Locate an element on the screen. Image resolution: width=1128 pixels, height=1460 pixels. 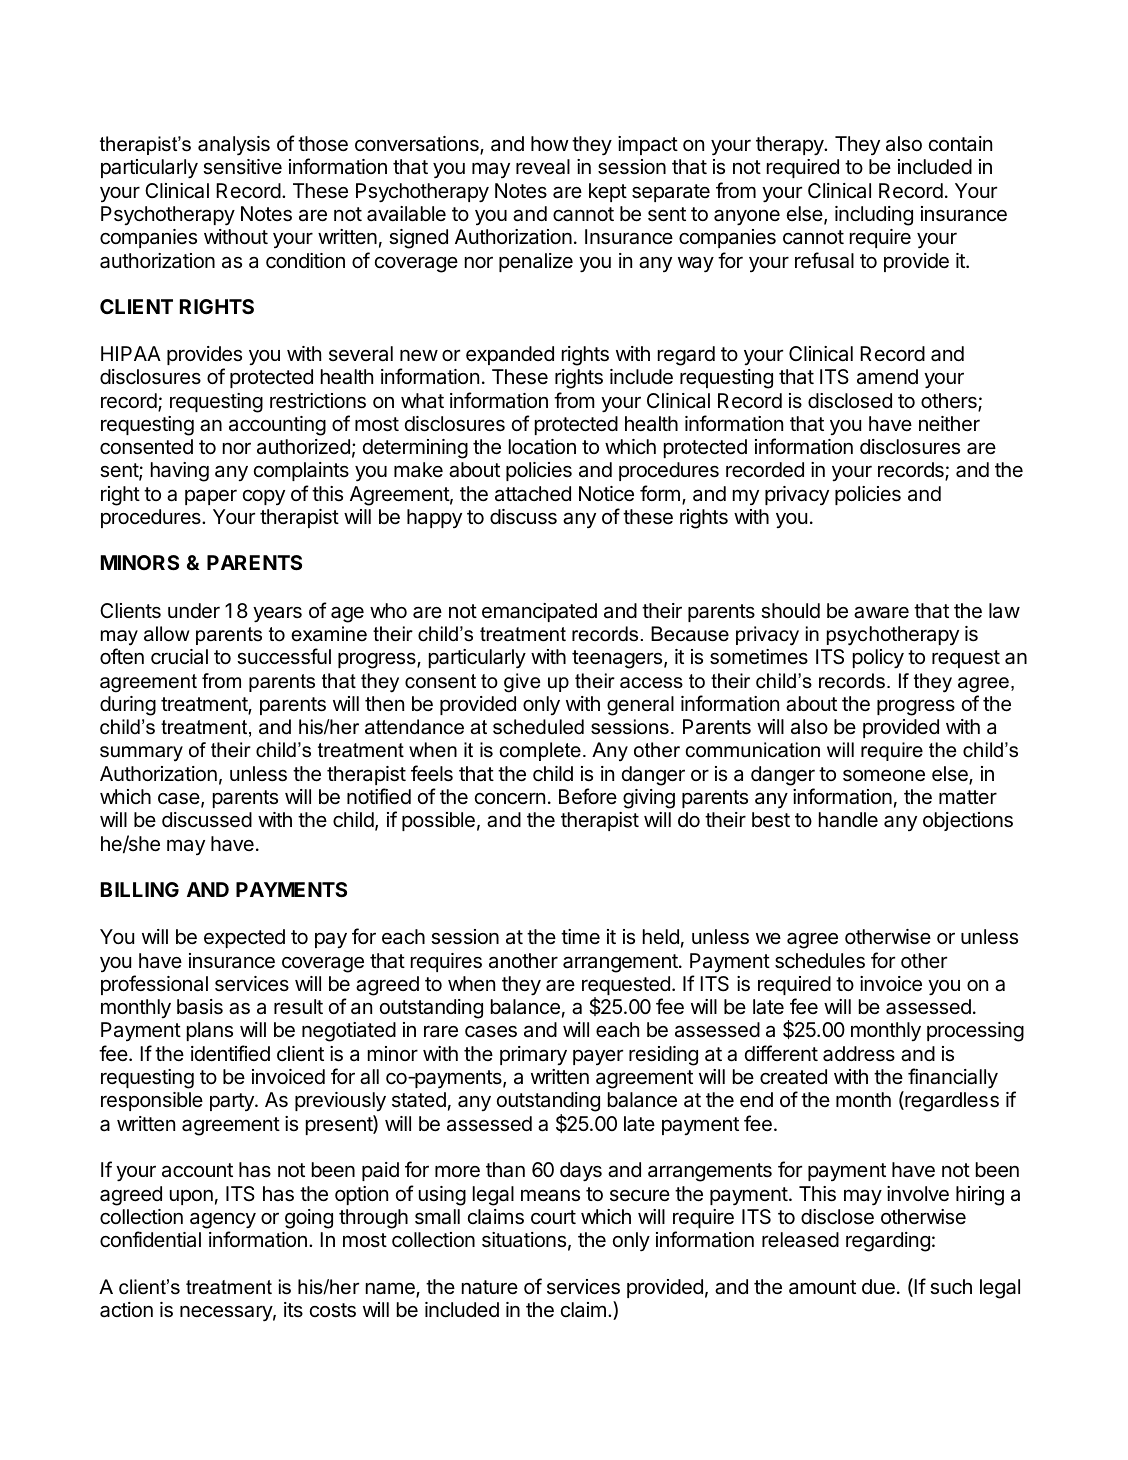
nature is located at coordinates (490, 1287).
